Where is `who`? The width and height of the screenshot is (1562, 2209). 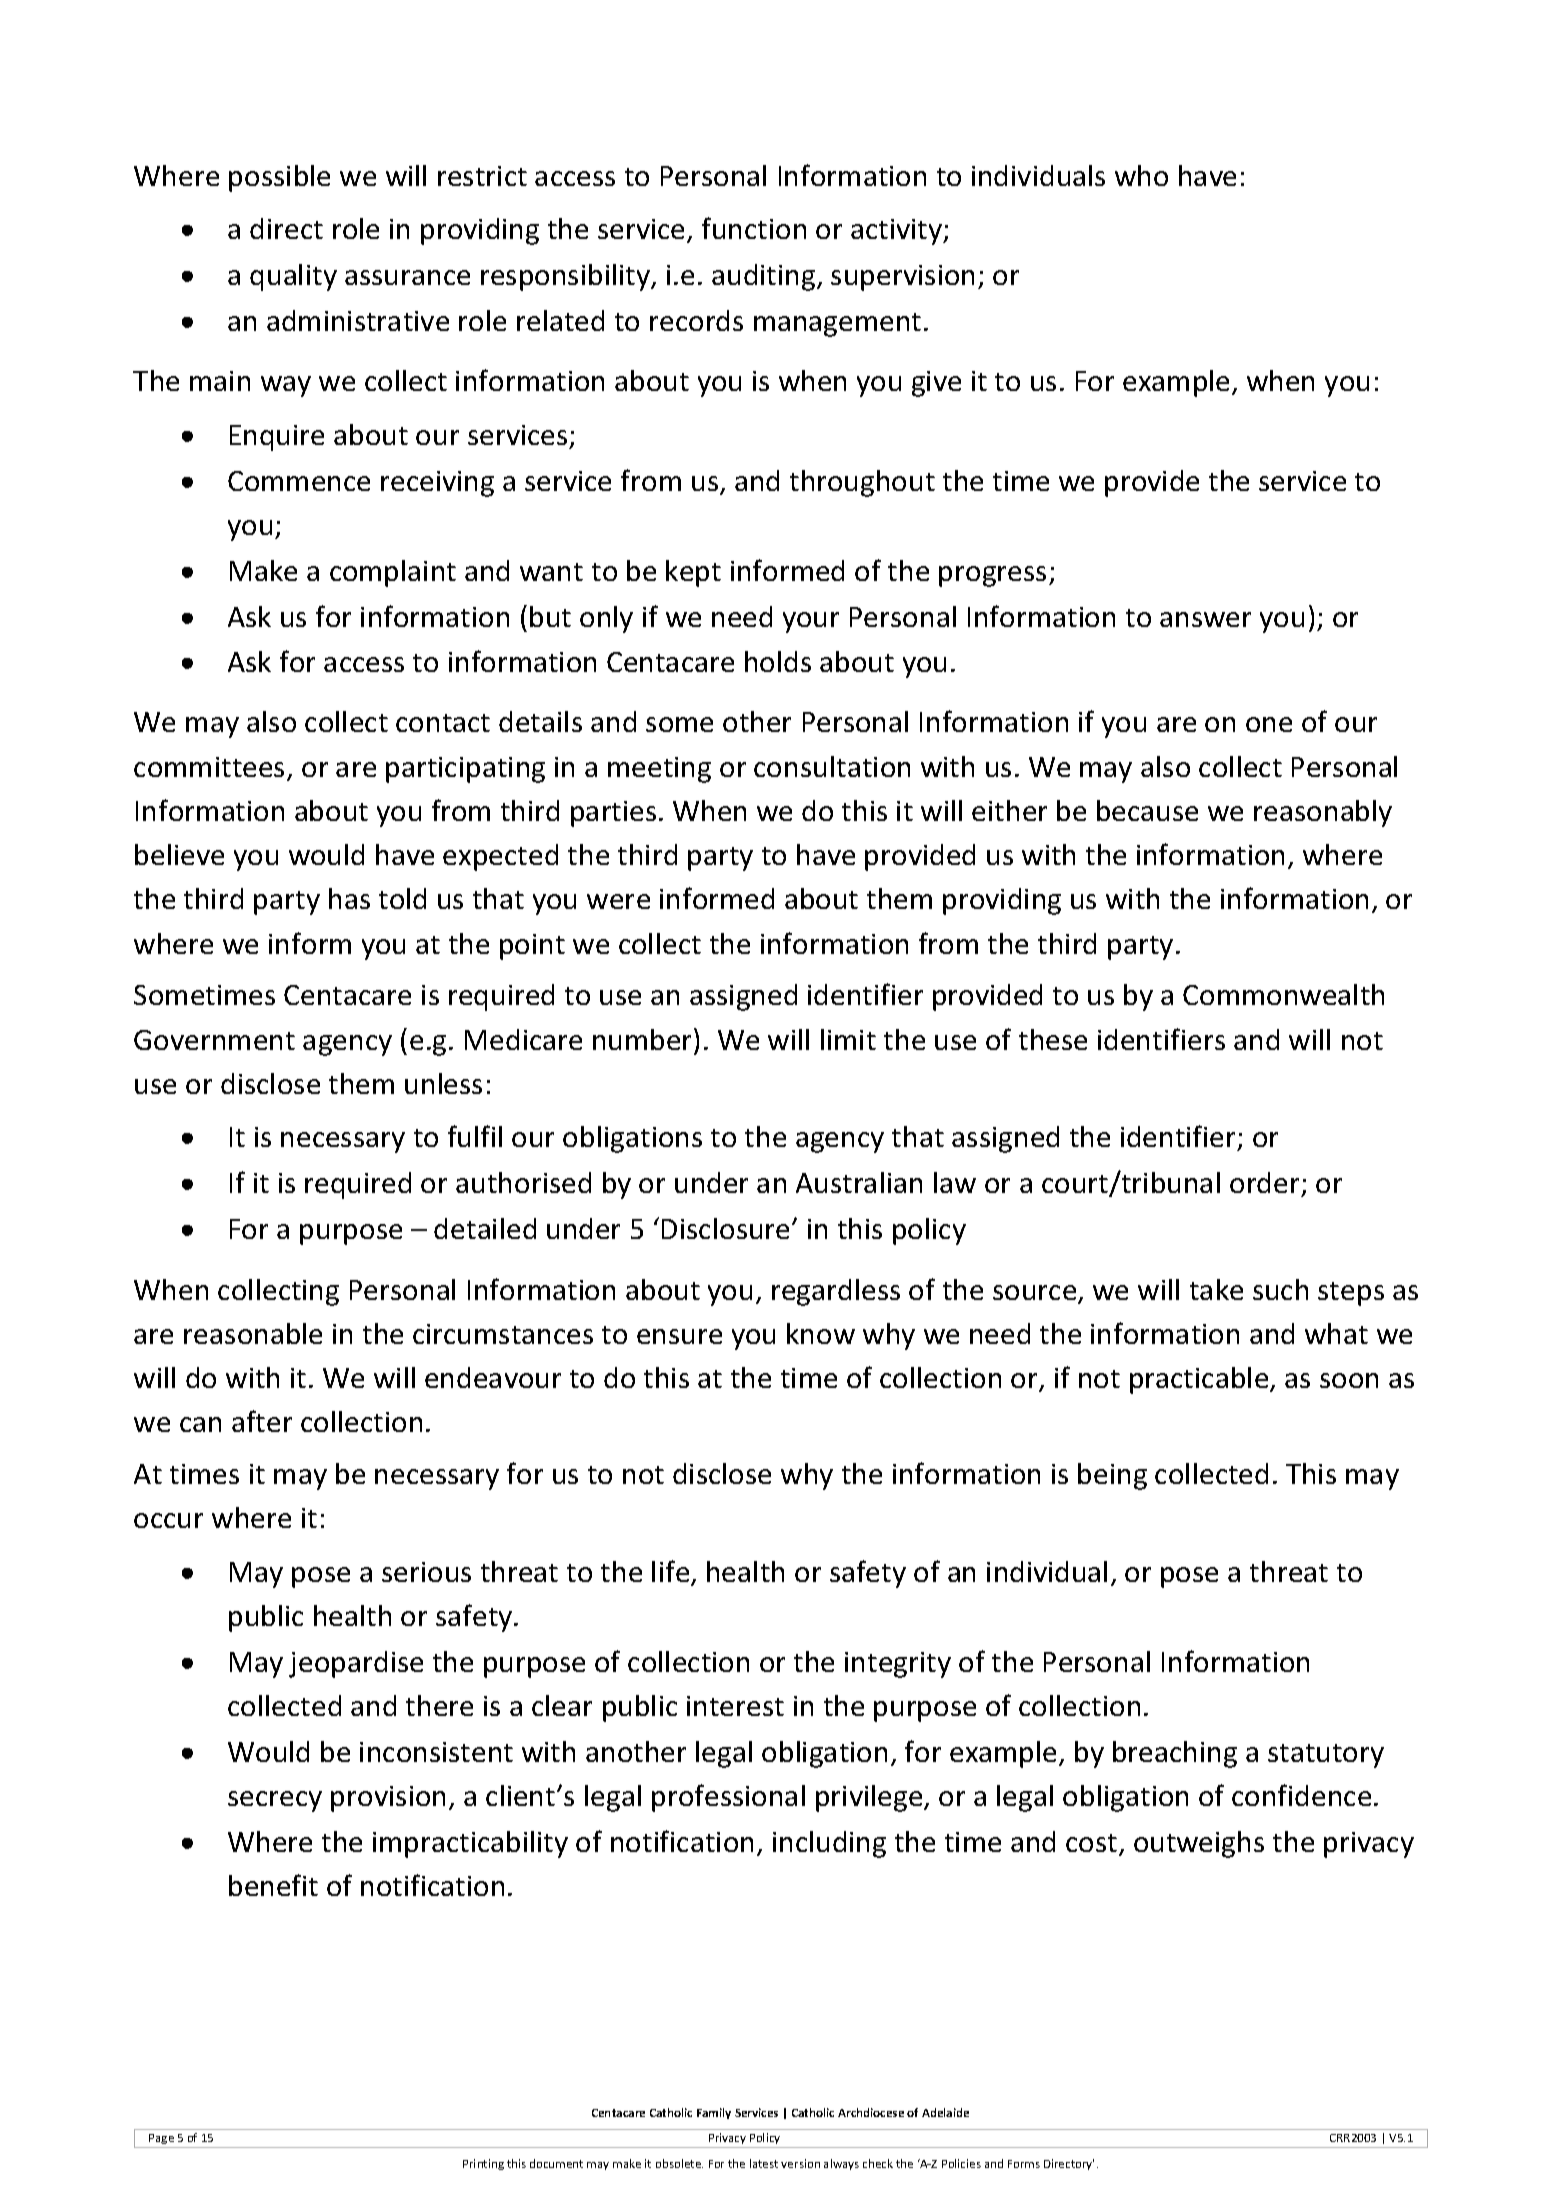
who is located at coordinates (1141, 175).
